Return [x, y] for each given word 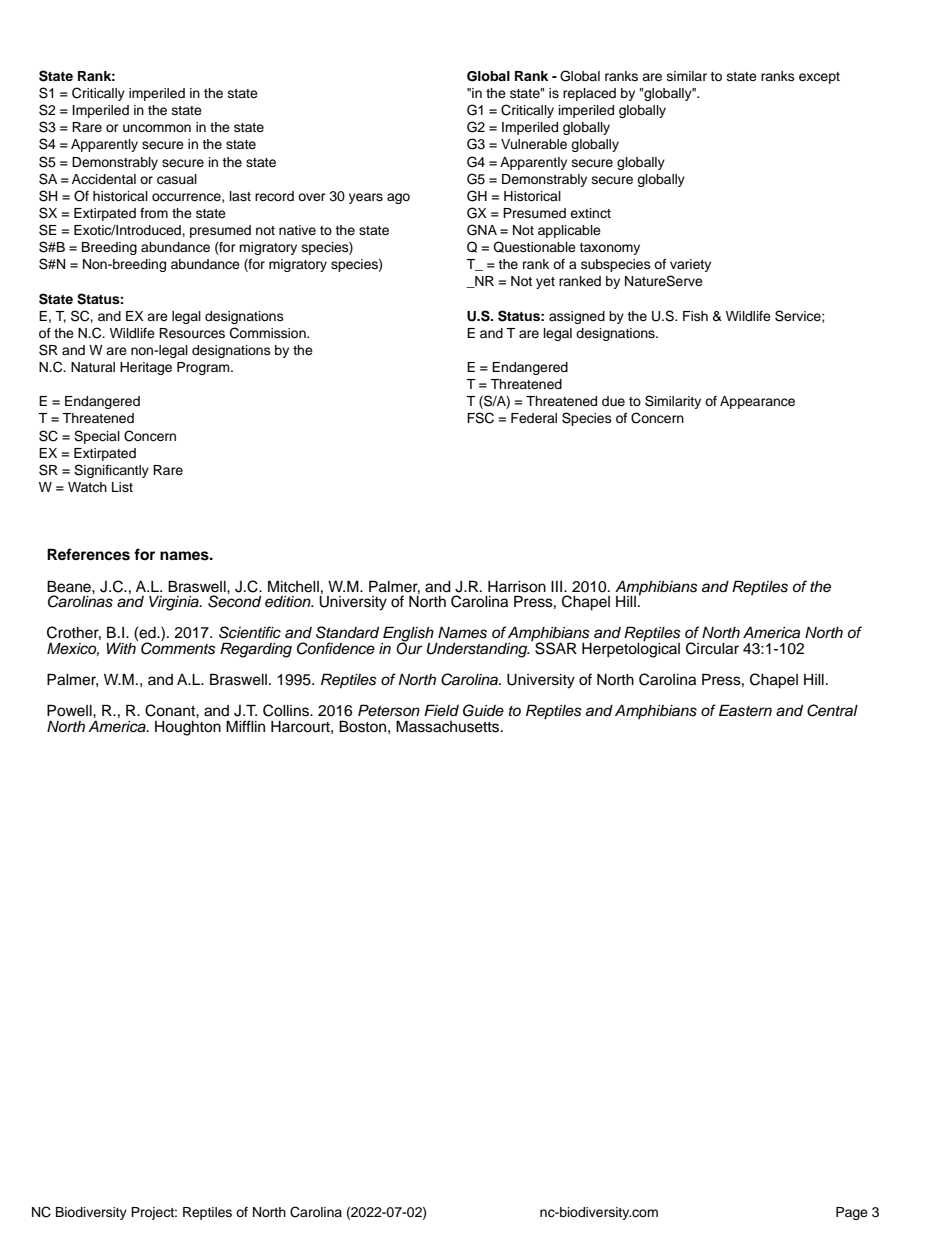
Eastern [745, 710]
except [819, 78]
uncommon [157, 128]
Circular [712, 648]
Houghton [188, 728]
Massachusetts [449, 726]
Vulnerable [534, 144]
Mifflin [245, 726]
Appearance [757, 402]
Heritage [146, 368]
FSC [480, 418]
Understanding [478, 650]
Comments [178, 647]
